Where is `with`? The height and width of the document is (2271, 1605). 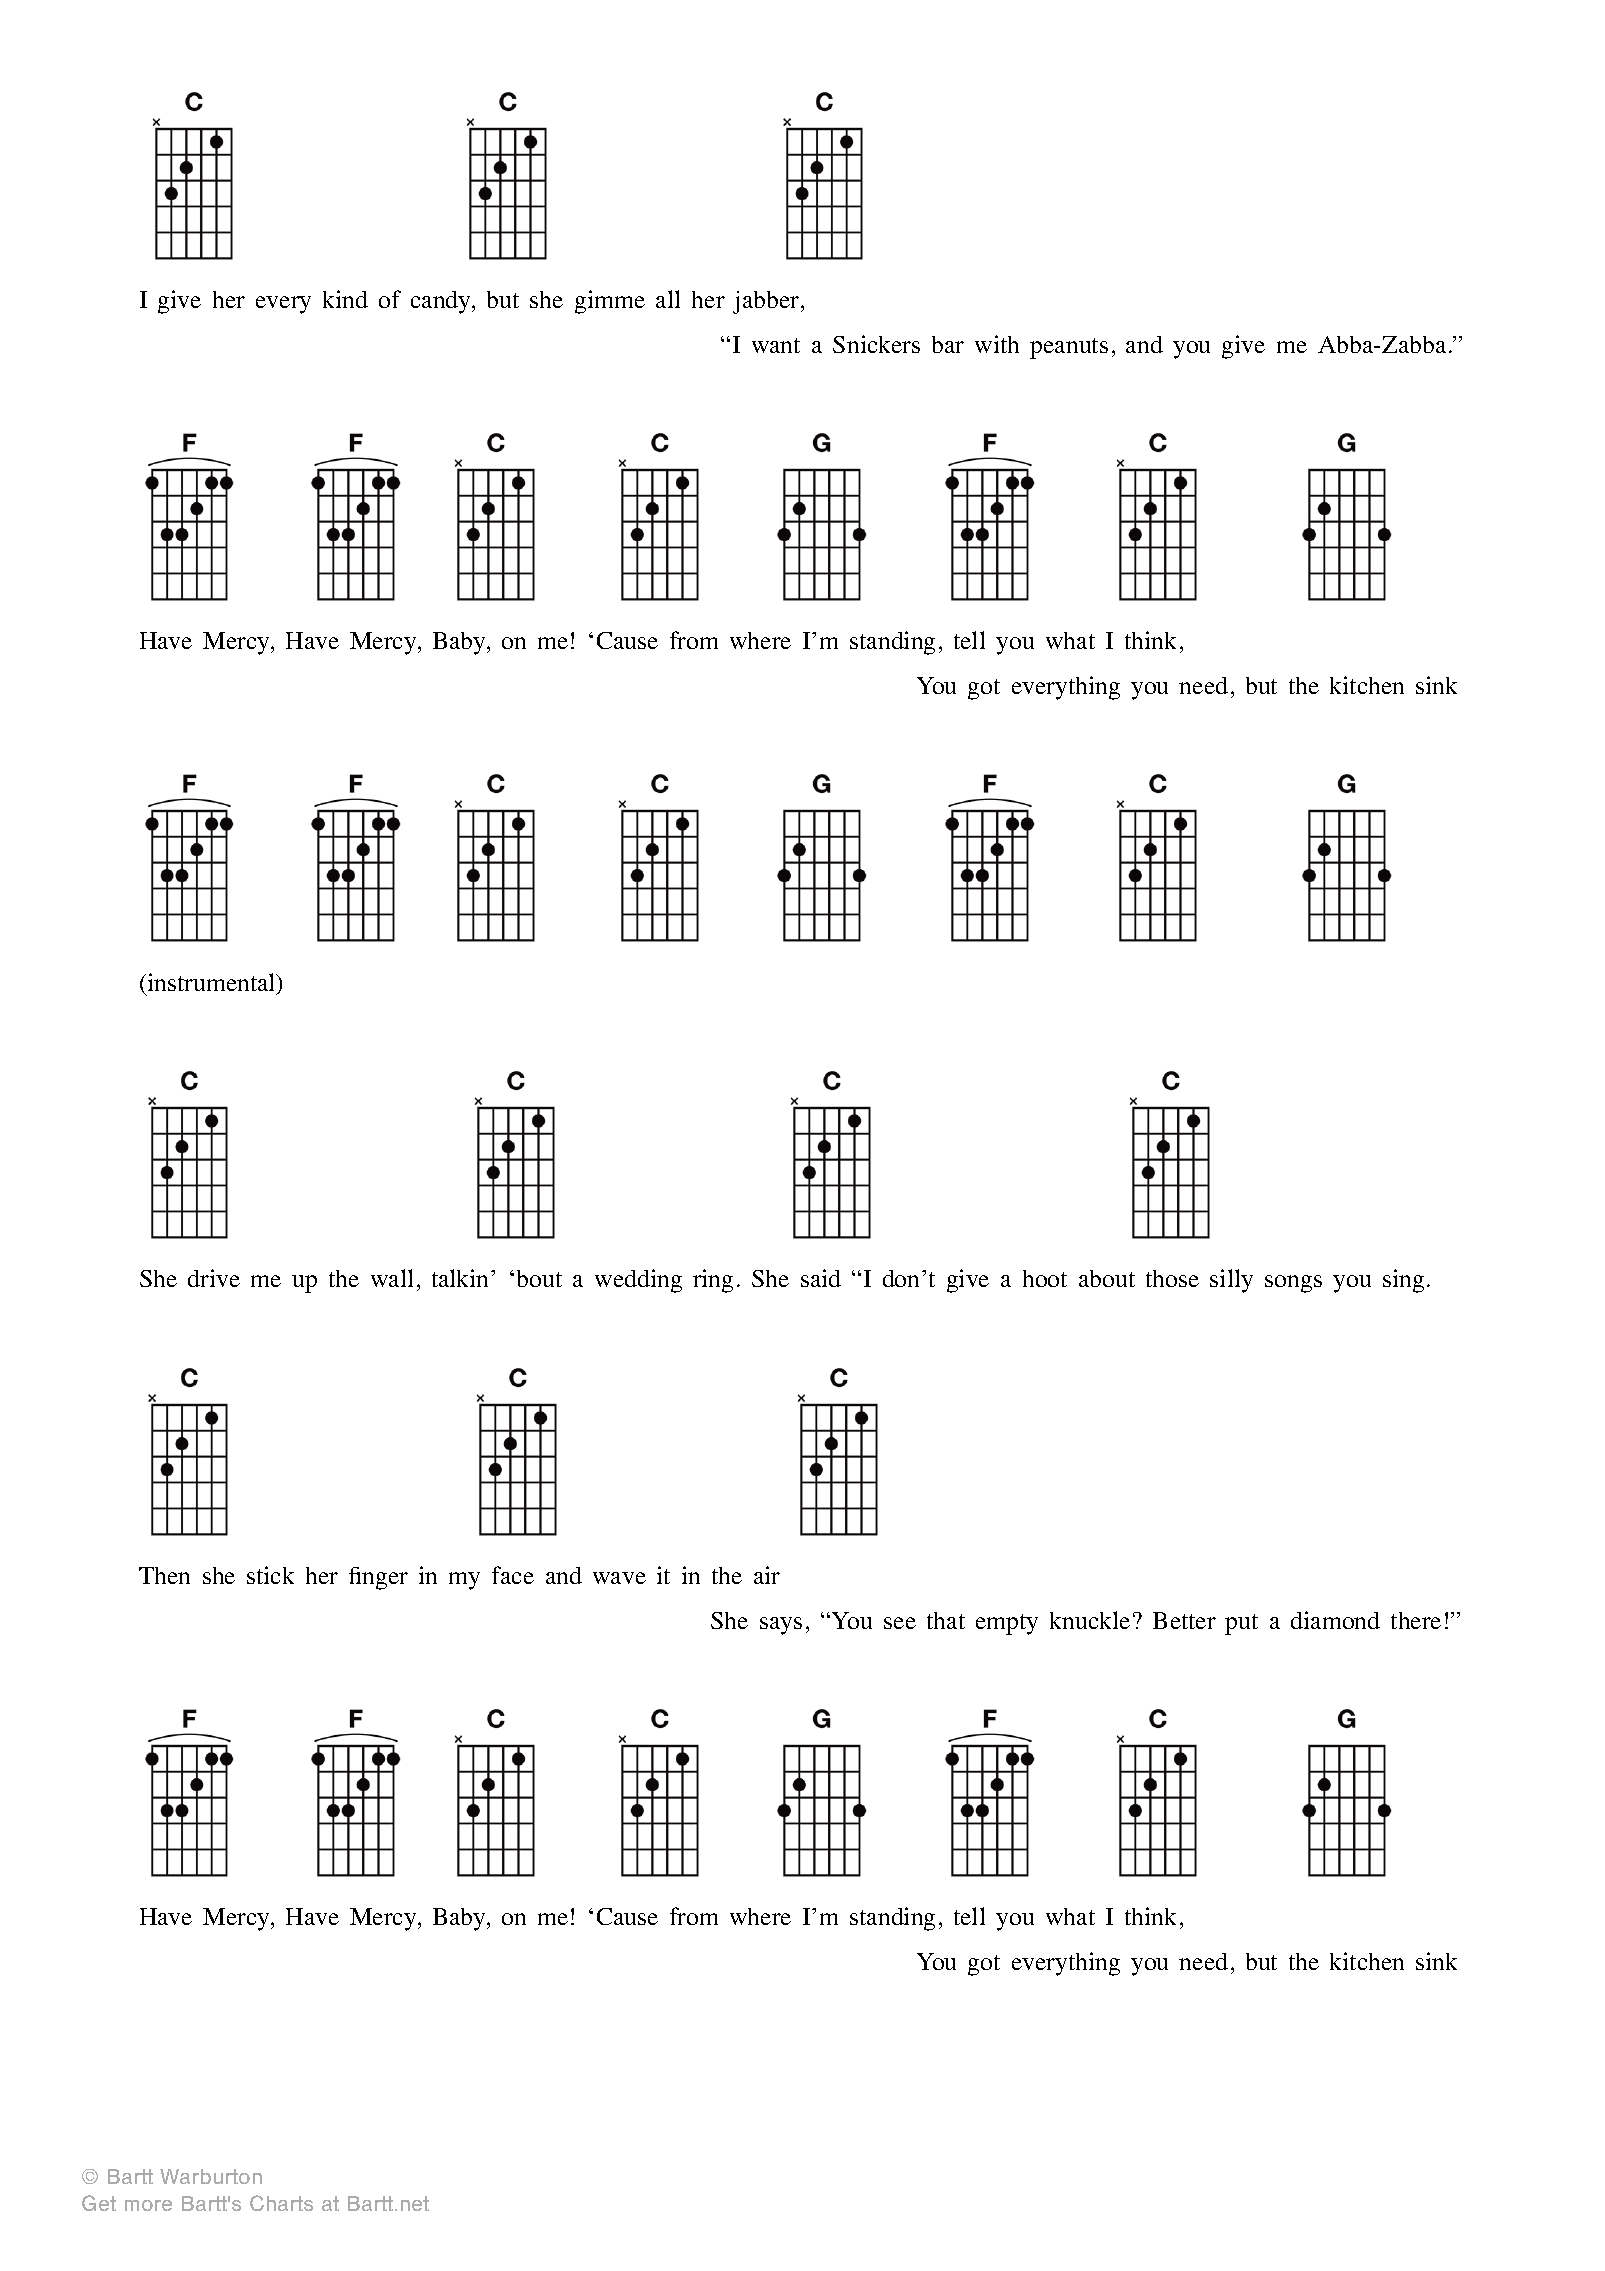
with is located at coordinates (997, 344).
